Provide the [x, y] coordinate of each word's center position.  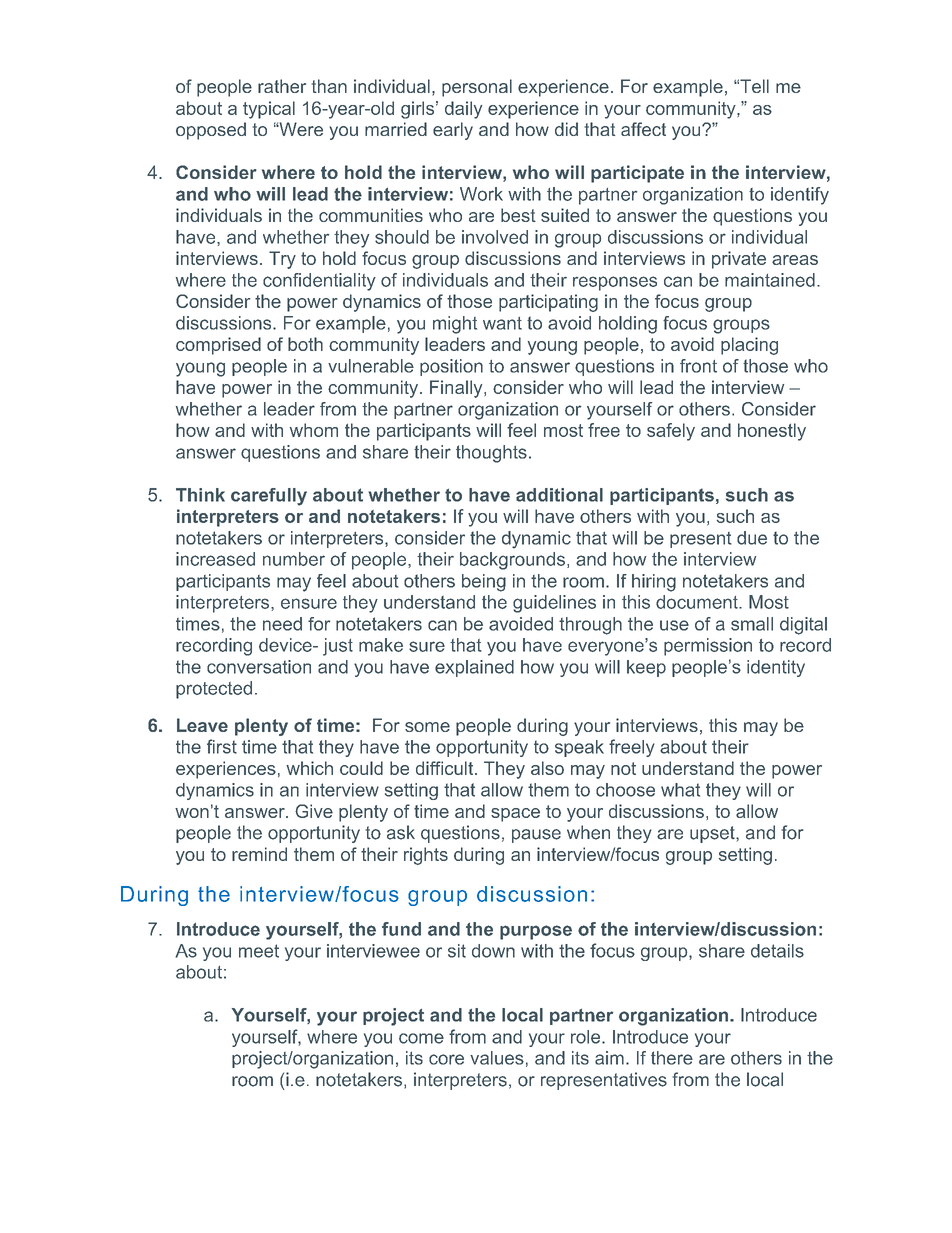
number [294, 559]
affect [643, 129]
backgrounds [512, 561]
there [672, 1058]
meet [259, 951]
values [497, 1058]
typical [269, 110]
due [752, 538]
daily [463, 110]
